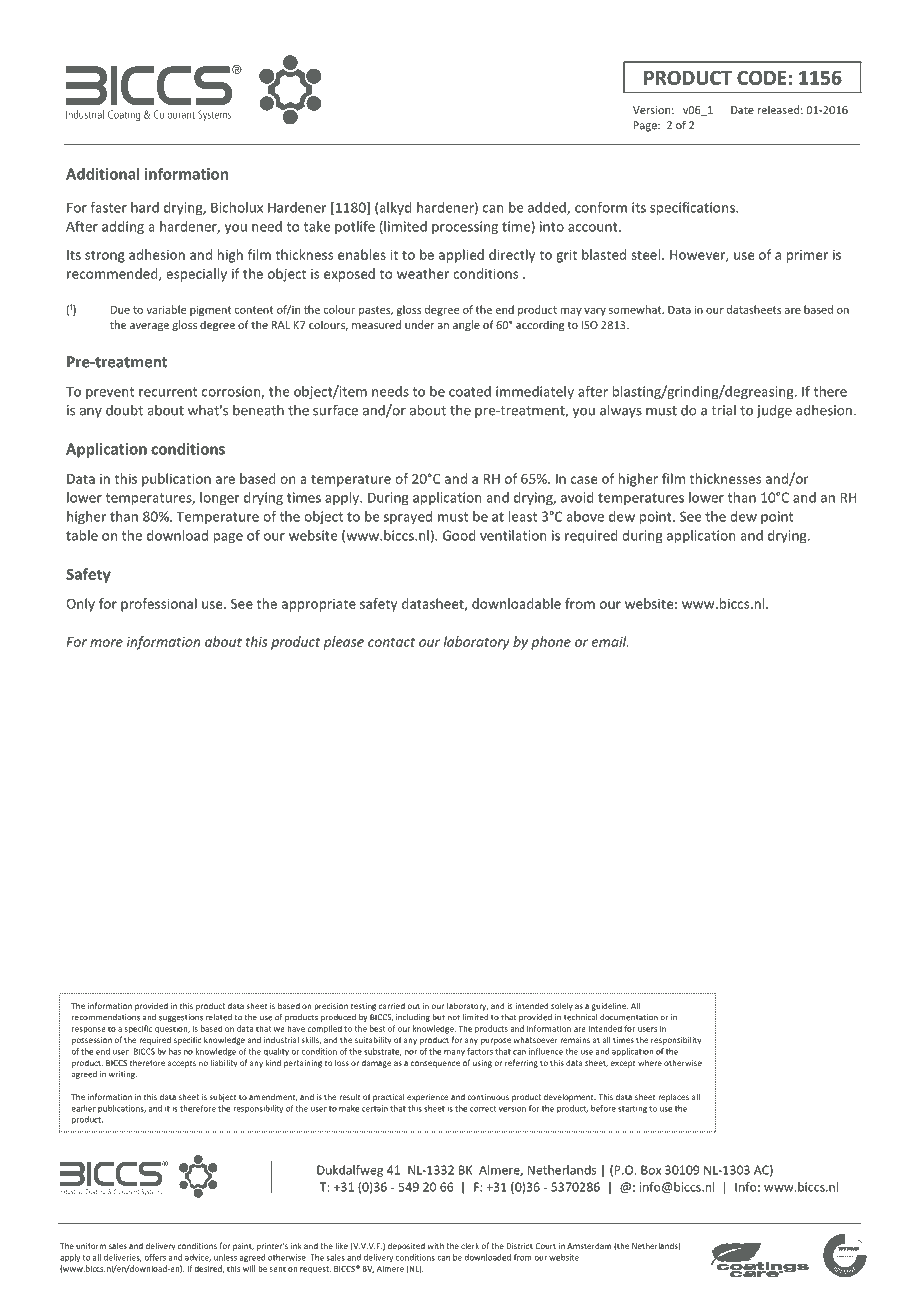 The image size is (924, 1308). Describe the element at coordinates (774, 411) in the page. I see `judge` at that location.
